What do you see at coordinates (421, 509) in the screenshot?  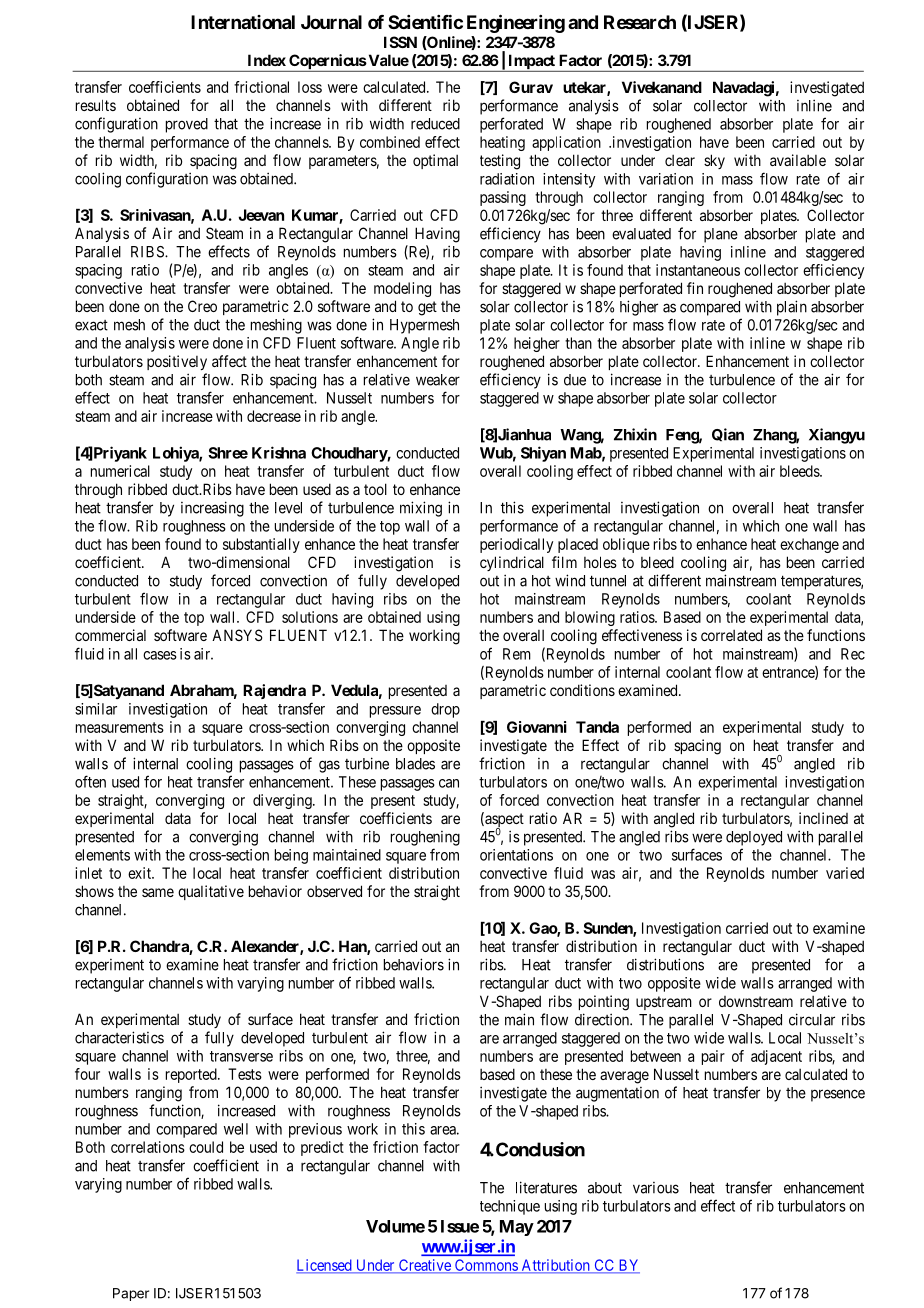 I see `mixing` at bounding box center [421, 509].
